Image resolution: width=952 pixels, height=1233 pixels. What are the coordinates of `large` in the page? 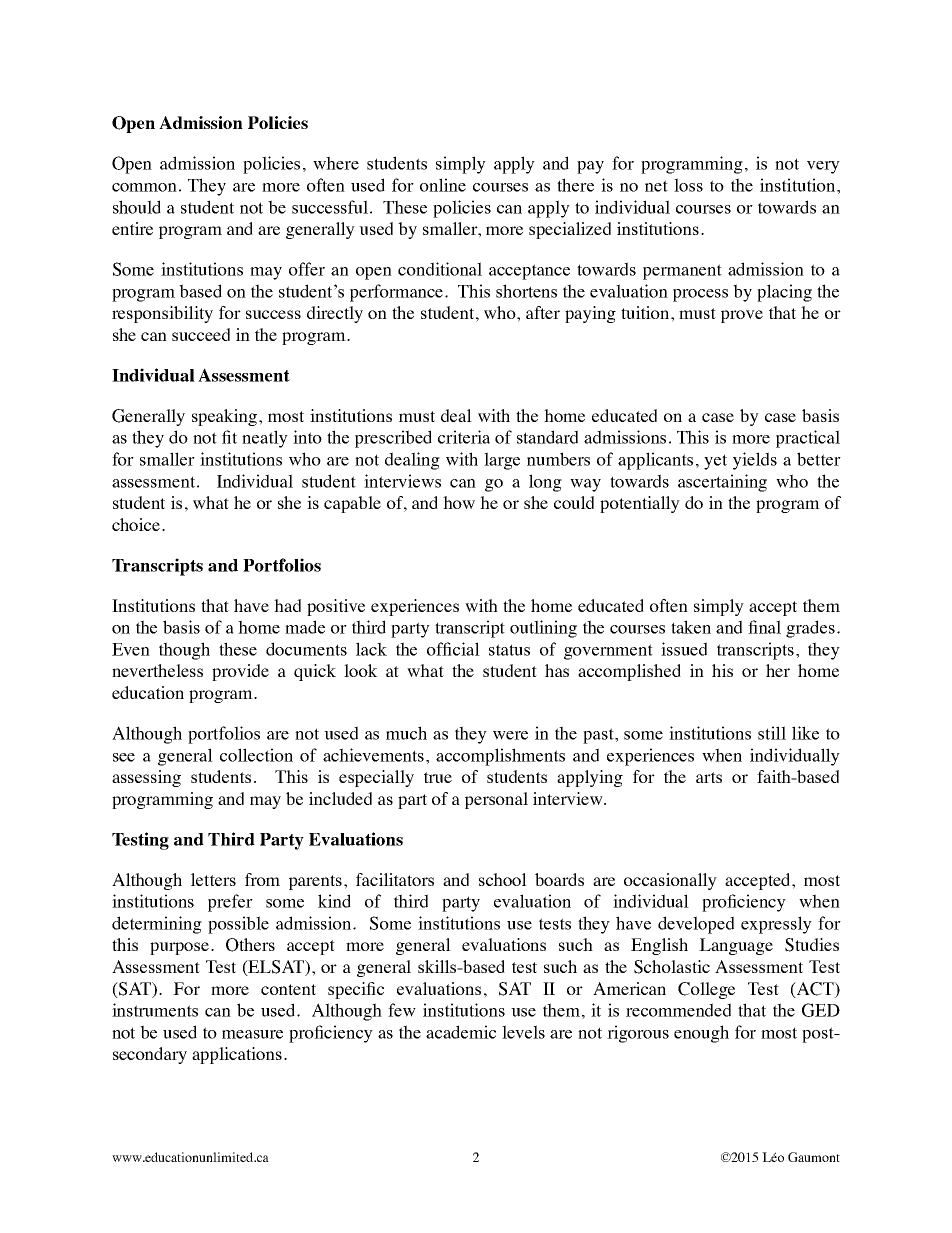 It's located at (502, 461).
